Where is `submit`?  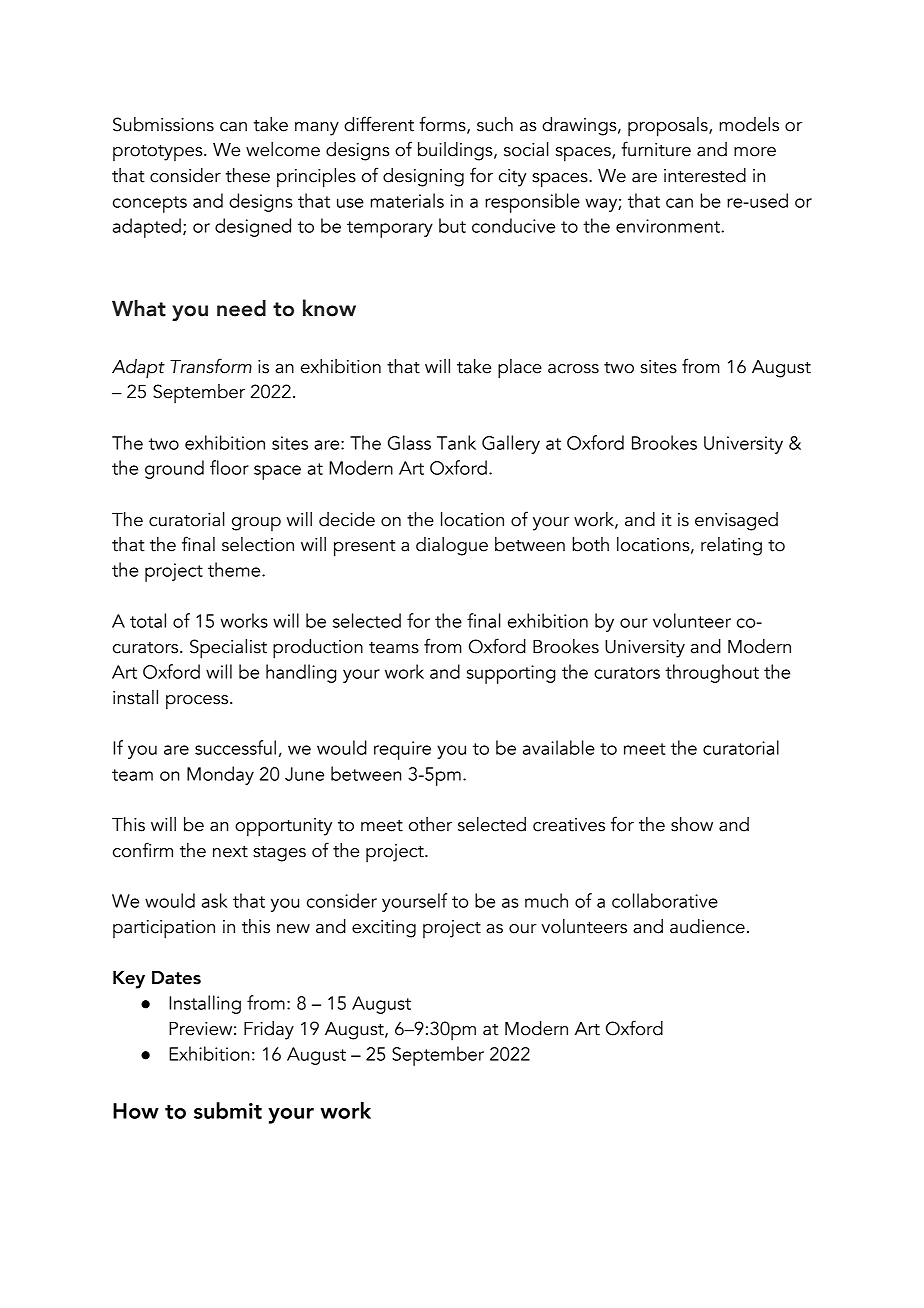 submit is located at coordinates (228, 1110).
